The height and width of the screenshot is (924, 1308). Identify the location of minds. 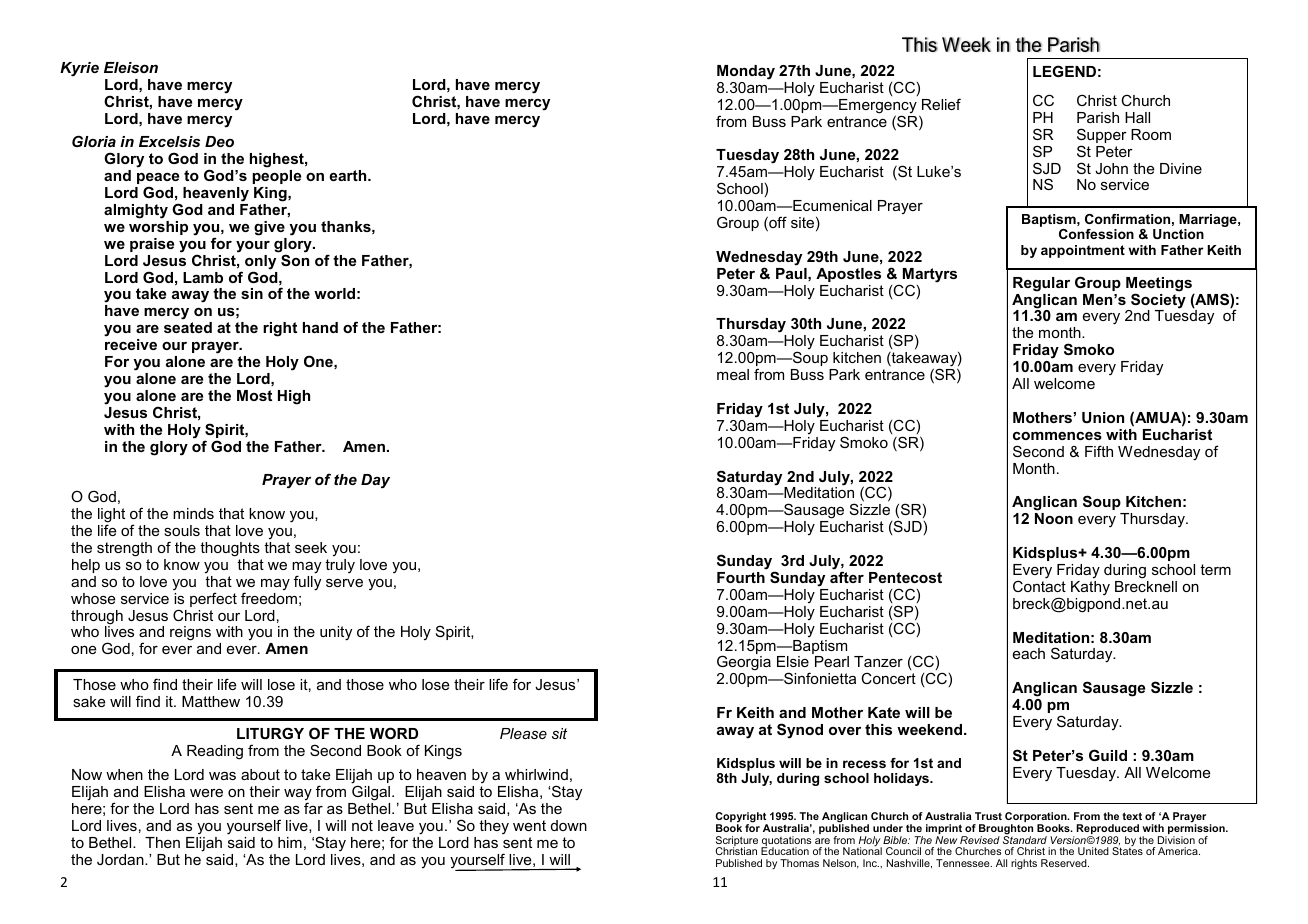
(193, 513).
